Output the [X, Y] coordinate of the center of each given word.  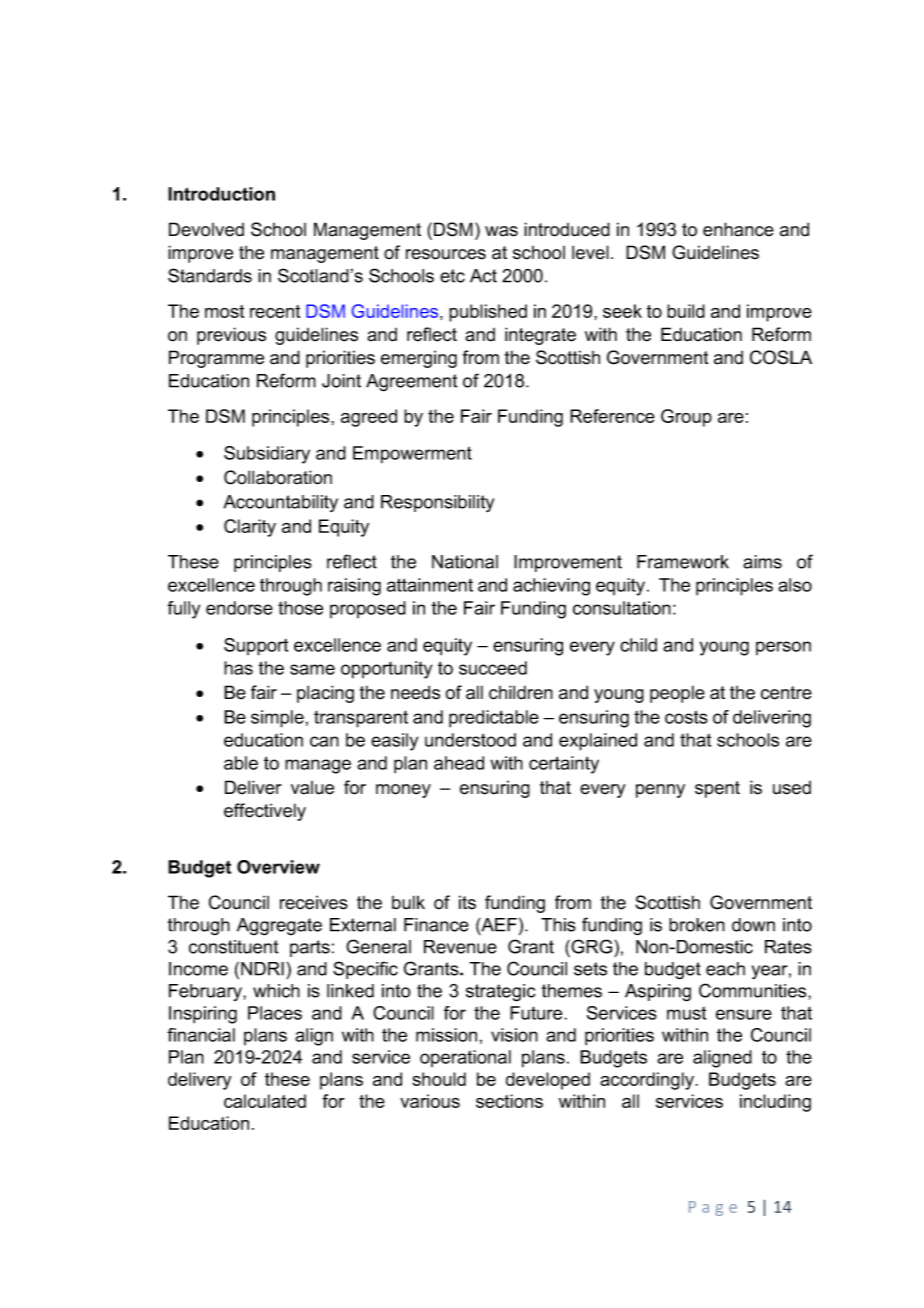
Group [686, 418]
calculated [265, 1101]
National [465, 562]
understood [470, 740]
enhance [738, 229]
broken [697, 925]
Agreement [411, 383]
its [467, 902]
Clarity [250, 528]
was [501, 231]
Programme [216, 359]
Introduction [221, 194]
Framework [683, 562]
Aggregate [279, 927]
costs [686, 717]
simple [277, 719]
